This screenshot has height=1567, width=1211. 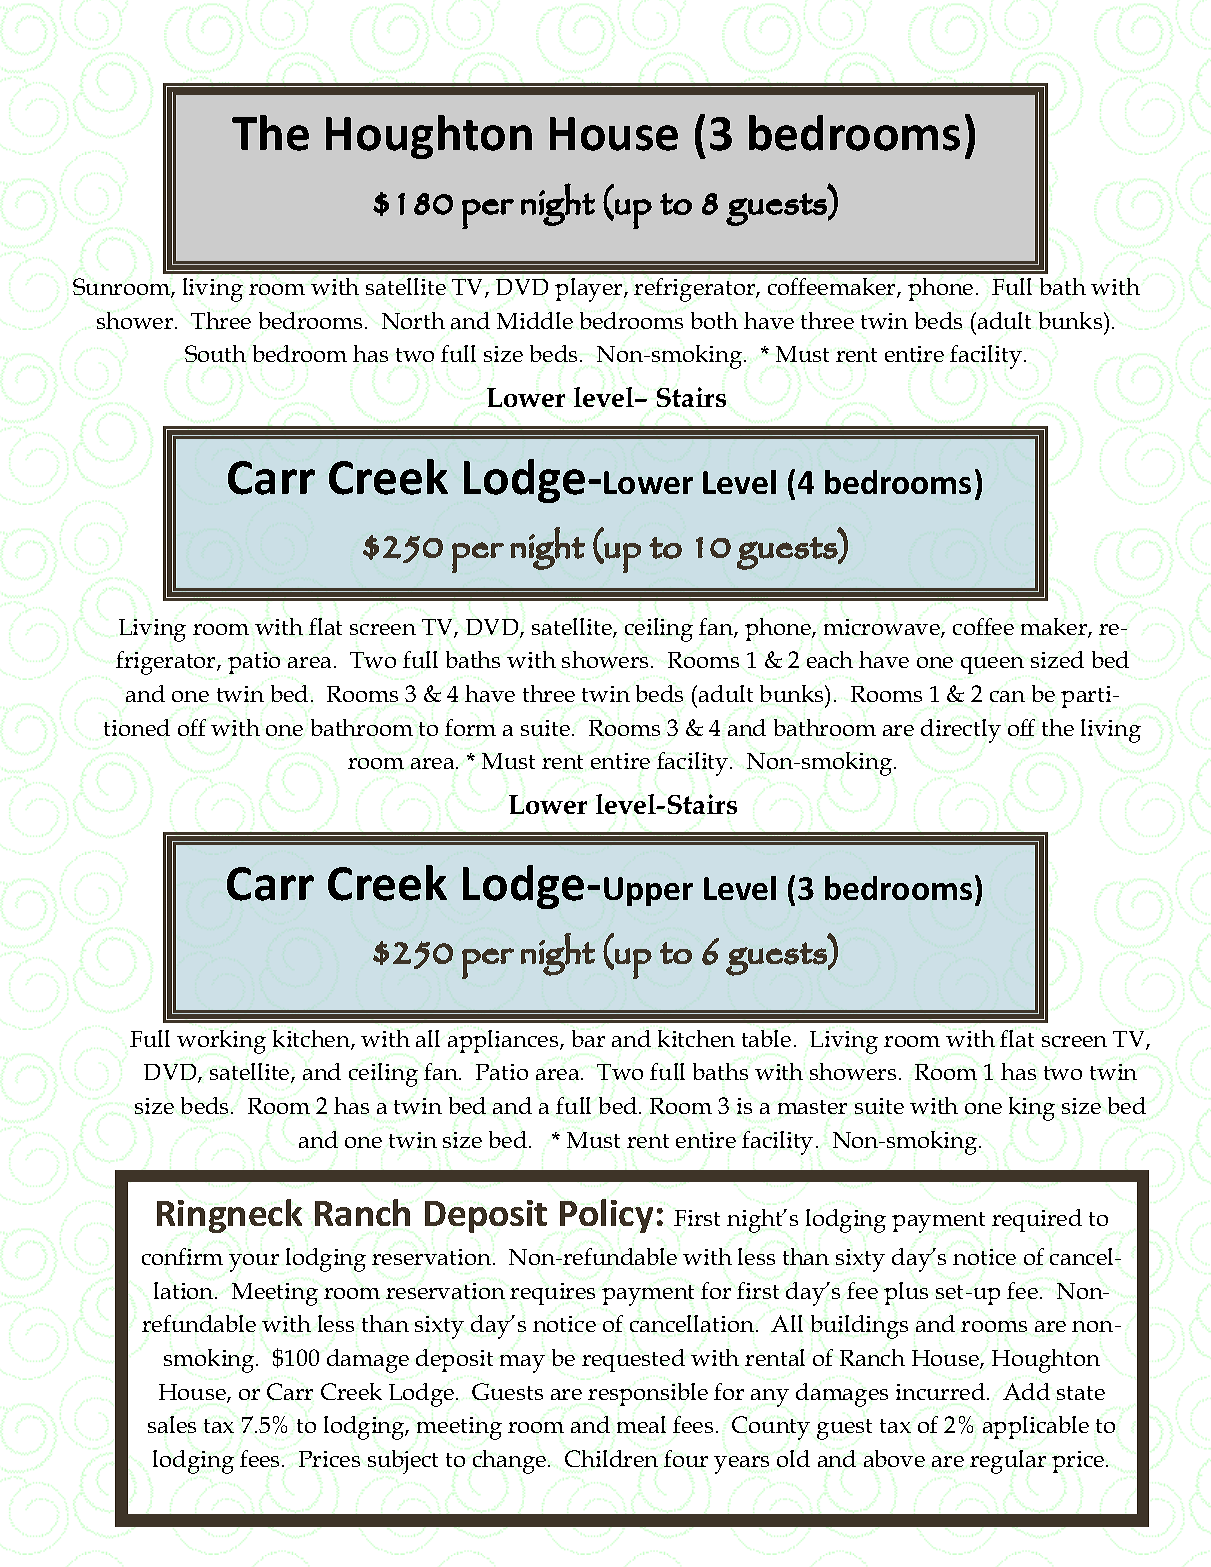 I want to click on South, so click(x=215, y=353).
